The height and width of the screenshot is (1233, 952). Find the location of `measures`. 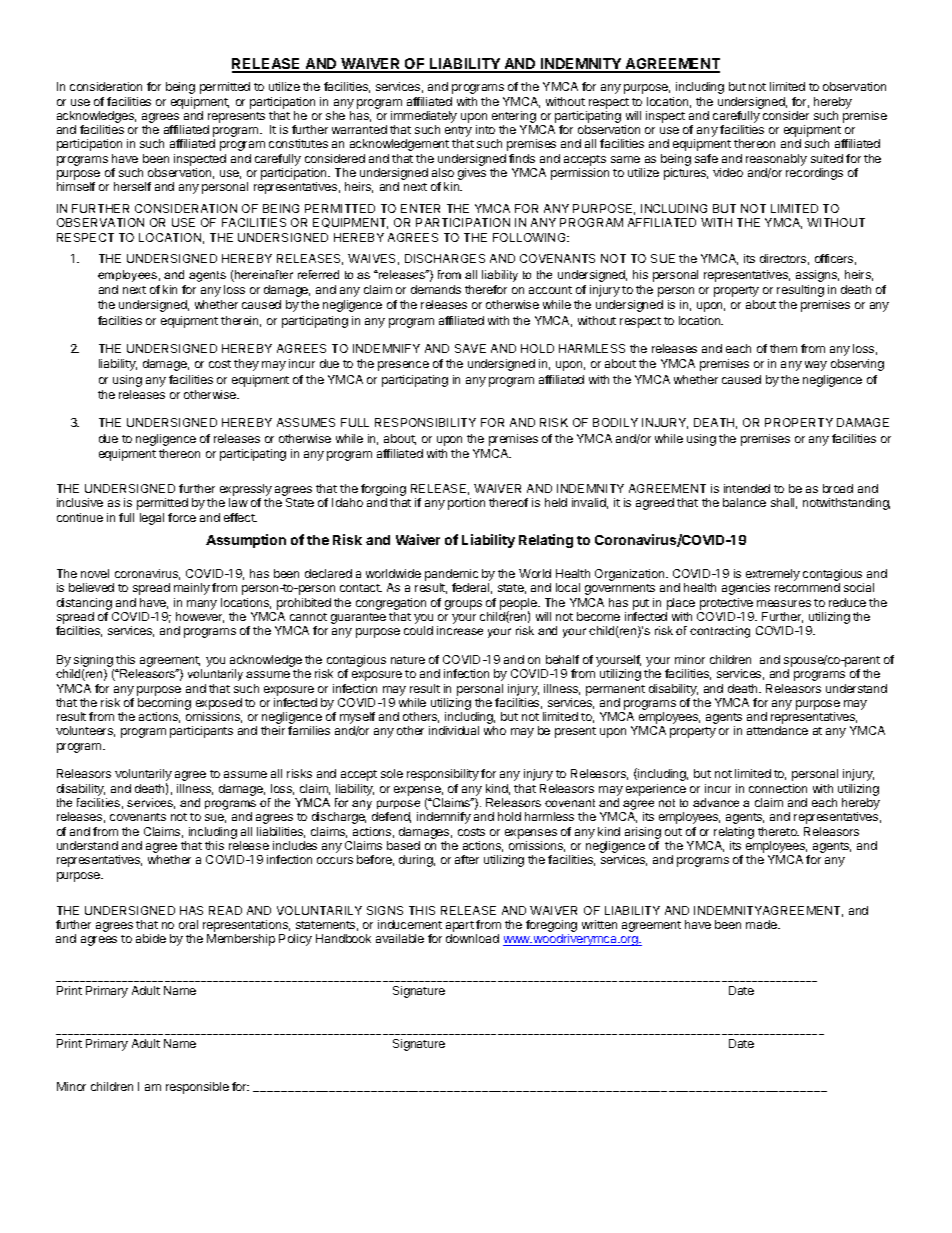

measures is located at coordinates (784, 603).
